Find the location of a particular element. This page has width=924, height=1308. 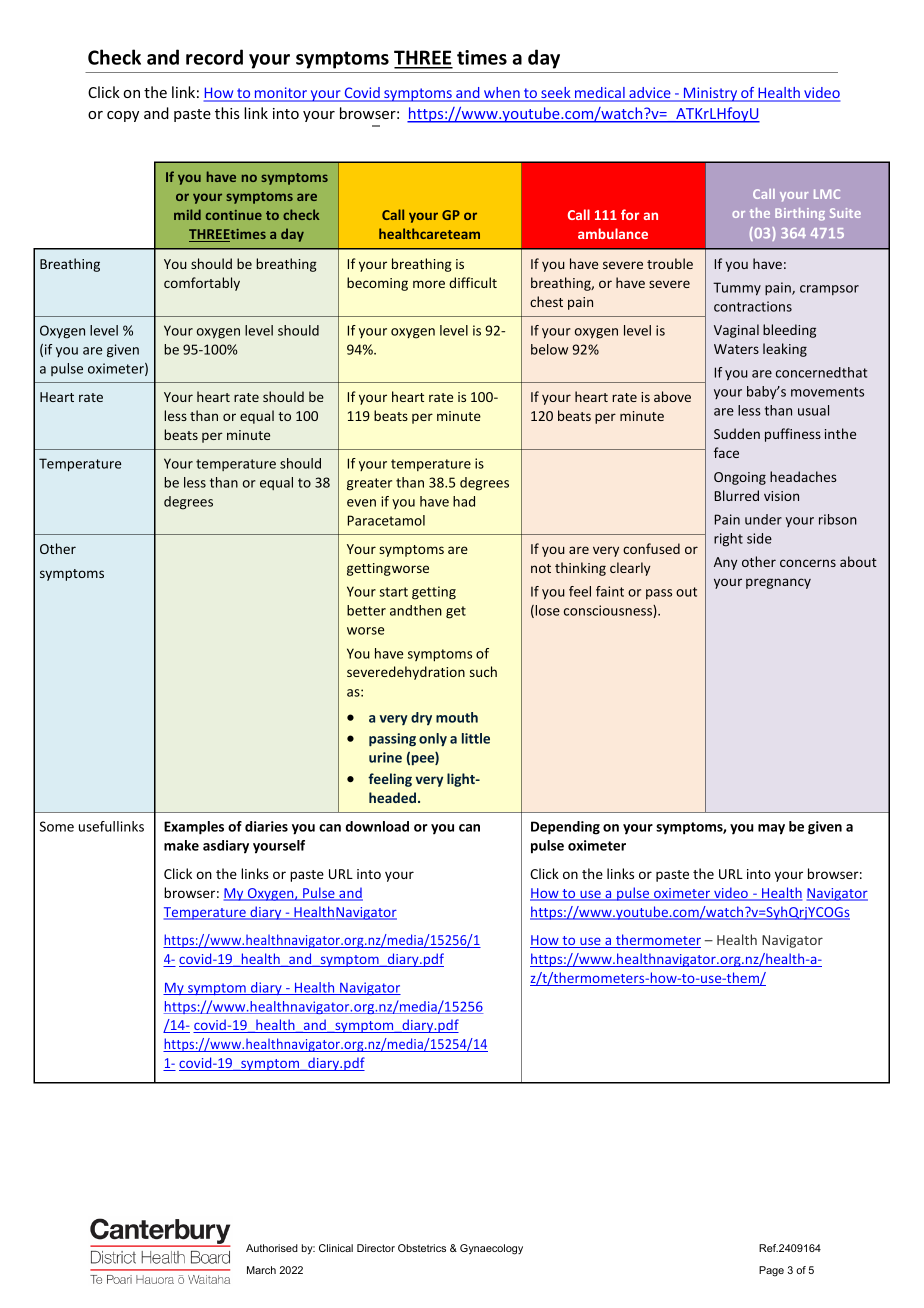

March is located at coordinates (261, 1270).
